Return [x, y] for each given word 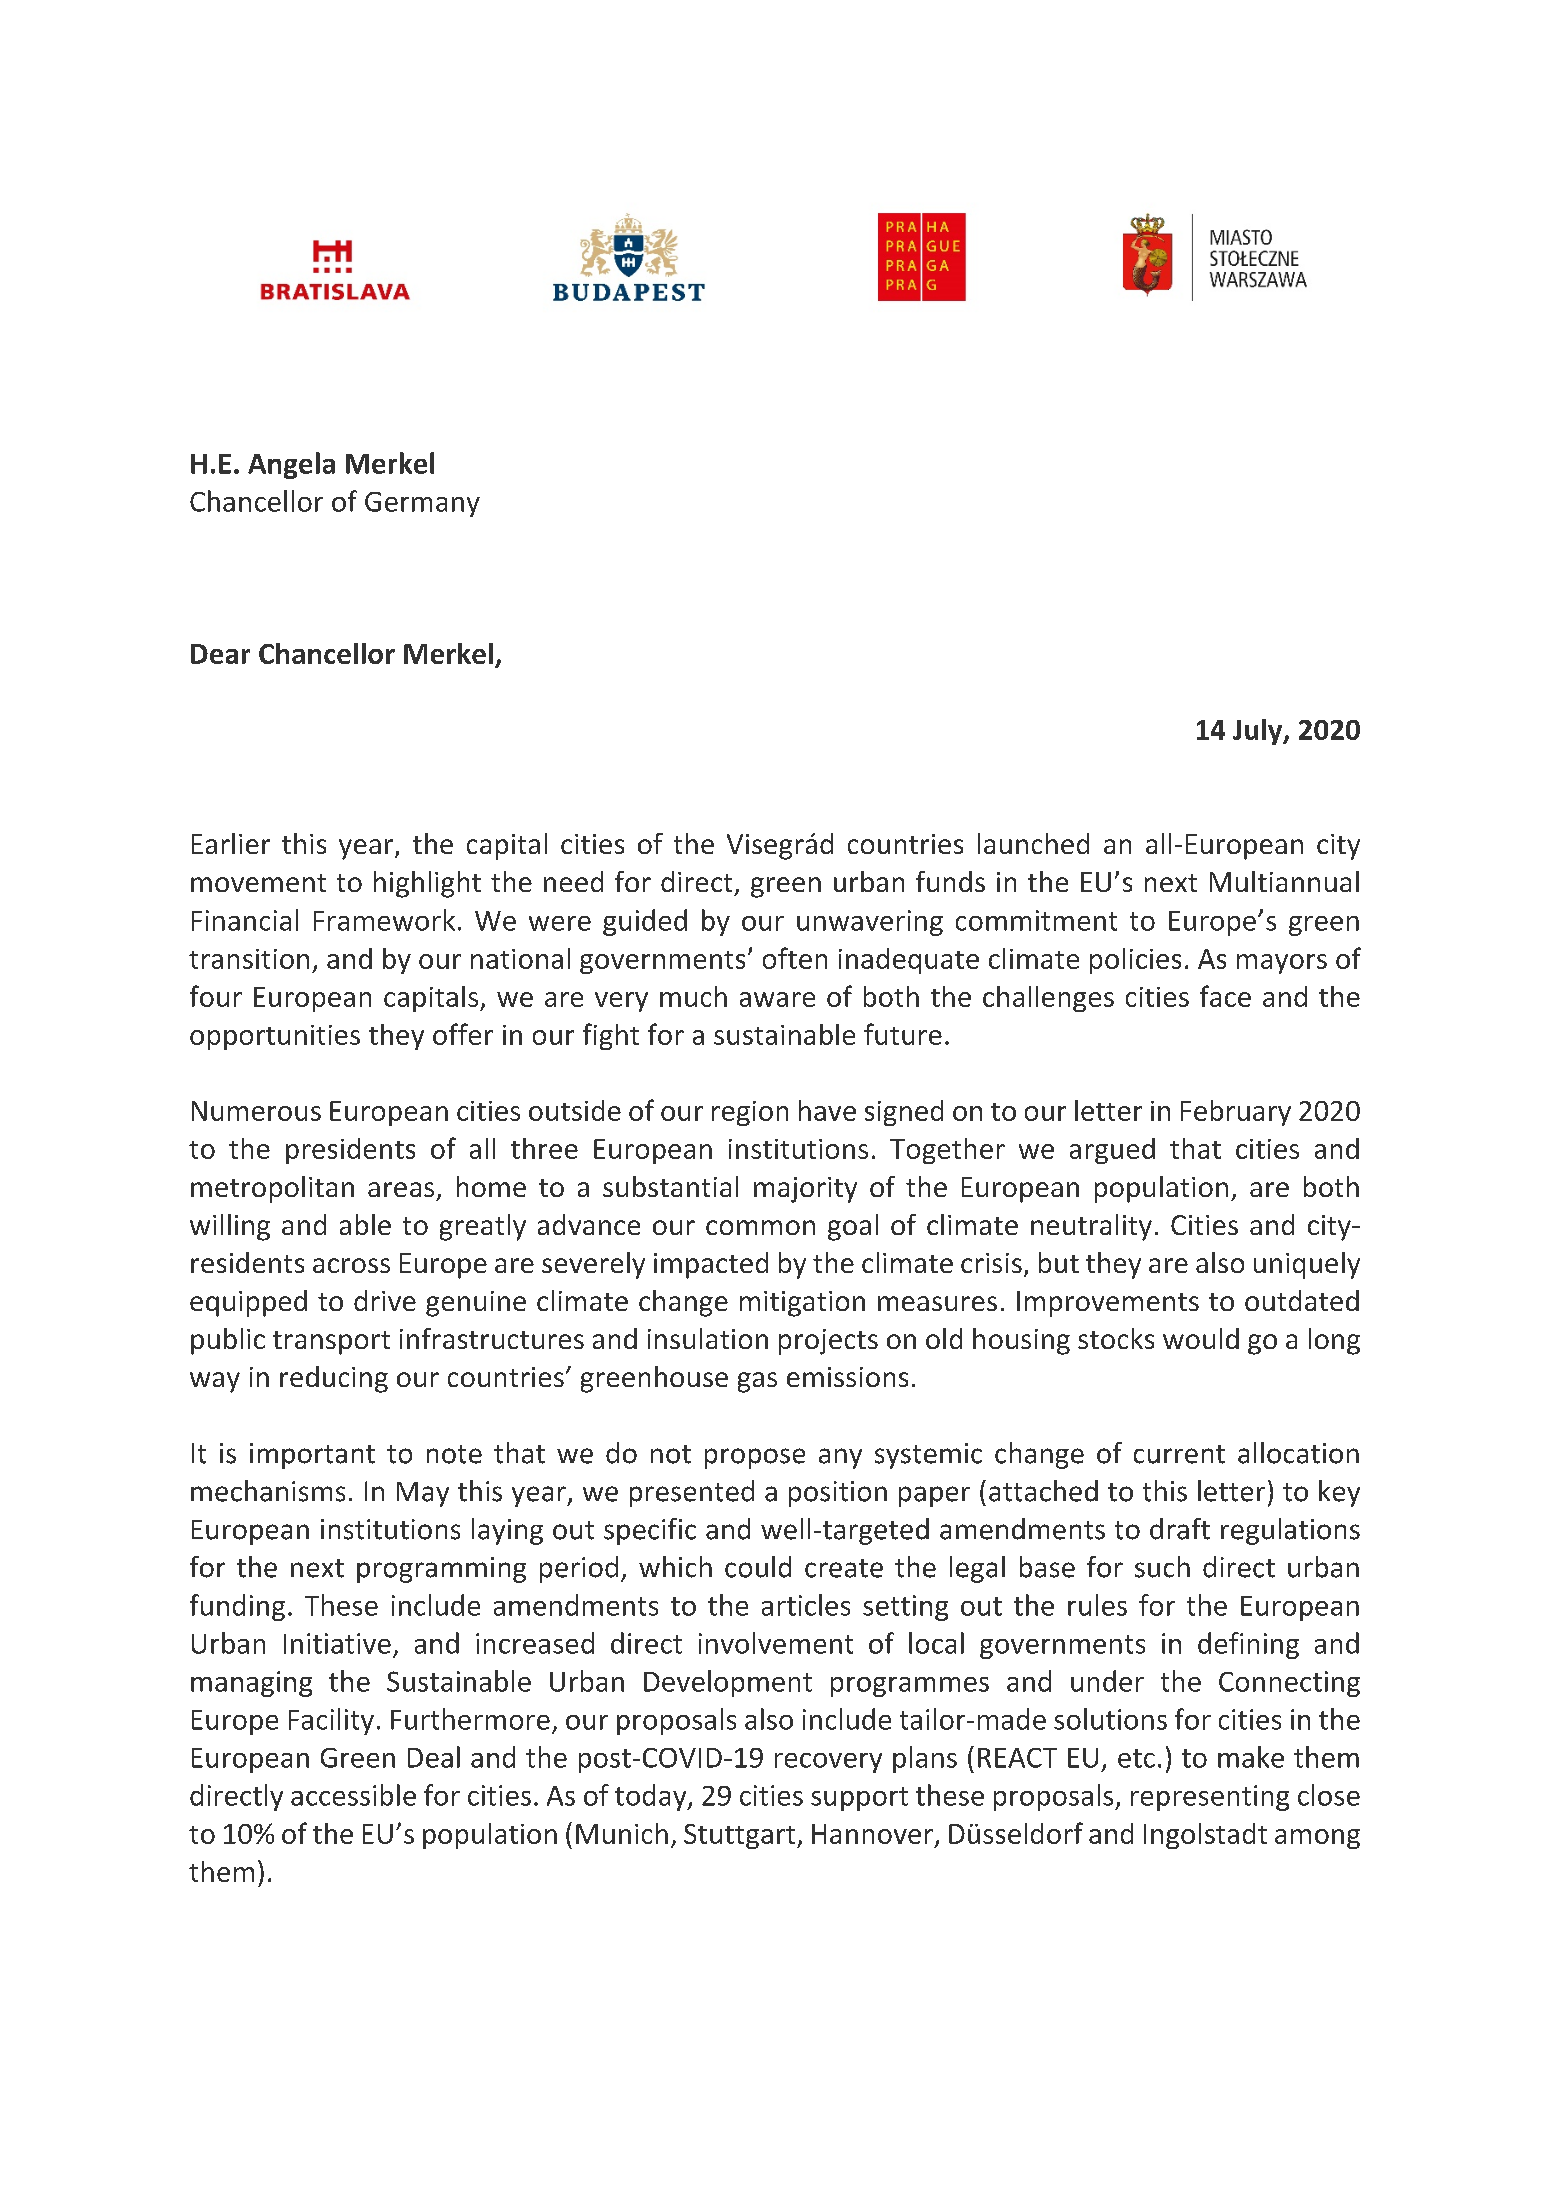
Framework [384, 920]
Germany [422, 504]
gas [757, 1382]
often [795, 958]
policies [1135, 961]
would [1201, 1338]
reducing [334, 1379]
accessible [353, 1795]
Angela [291, 465]
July [1259, 732]
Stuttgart [741, 1836]
